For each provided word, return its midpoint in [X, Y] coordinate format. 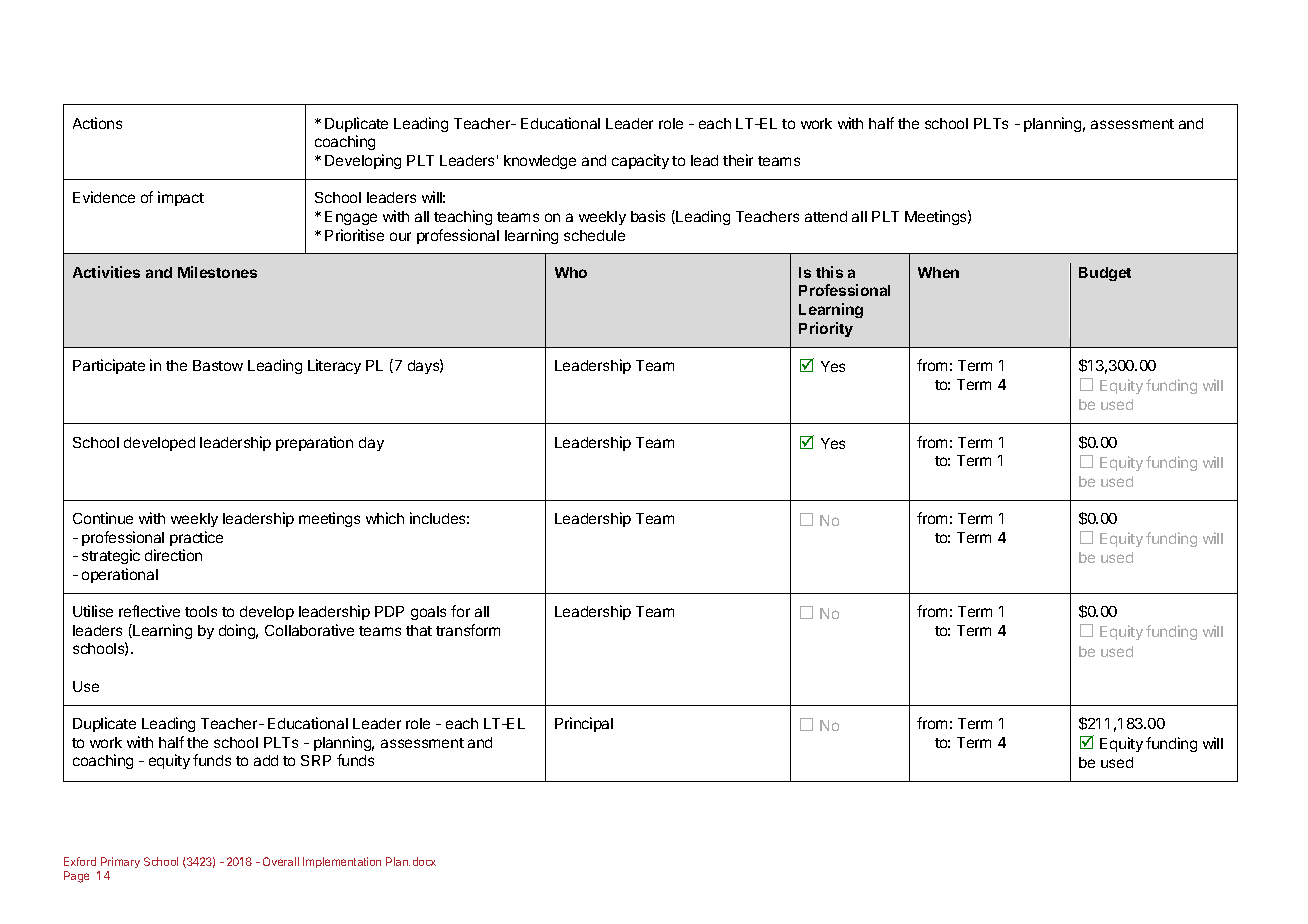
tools [201, 611]
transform [468, 630]
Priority [826, 329]
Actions [97, 123]
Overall [281, 861]
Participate [109, 366]
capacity [640, 161]
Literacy [334, 366]
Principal [584, 724]
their [738, 160]
